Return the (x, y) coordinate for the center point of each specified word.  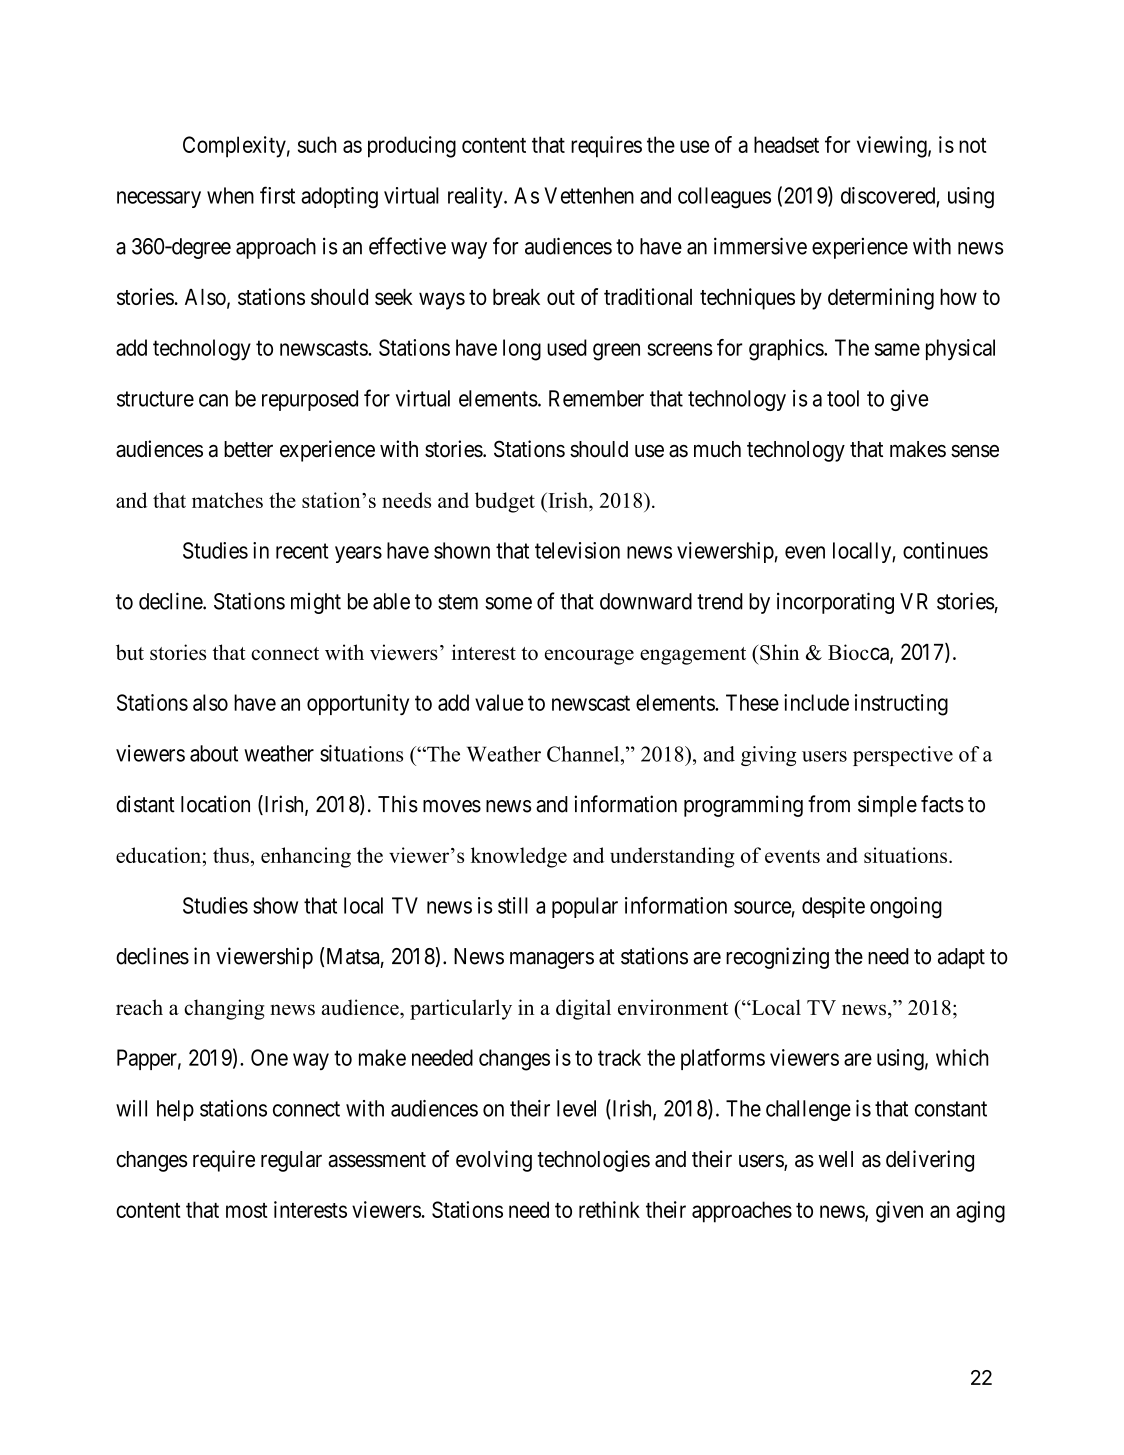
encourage (589, 657)
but (130, 652)
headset (786, 144)
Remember (596, 398)
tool (843, 398)
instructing (901, 705)
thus (231, 855)
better (248, 449)
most (247, 1210)
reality (476, 197)
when (230, 195)
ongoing (906, 908)
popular (585, 907)
